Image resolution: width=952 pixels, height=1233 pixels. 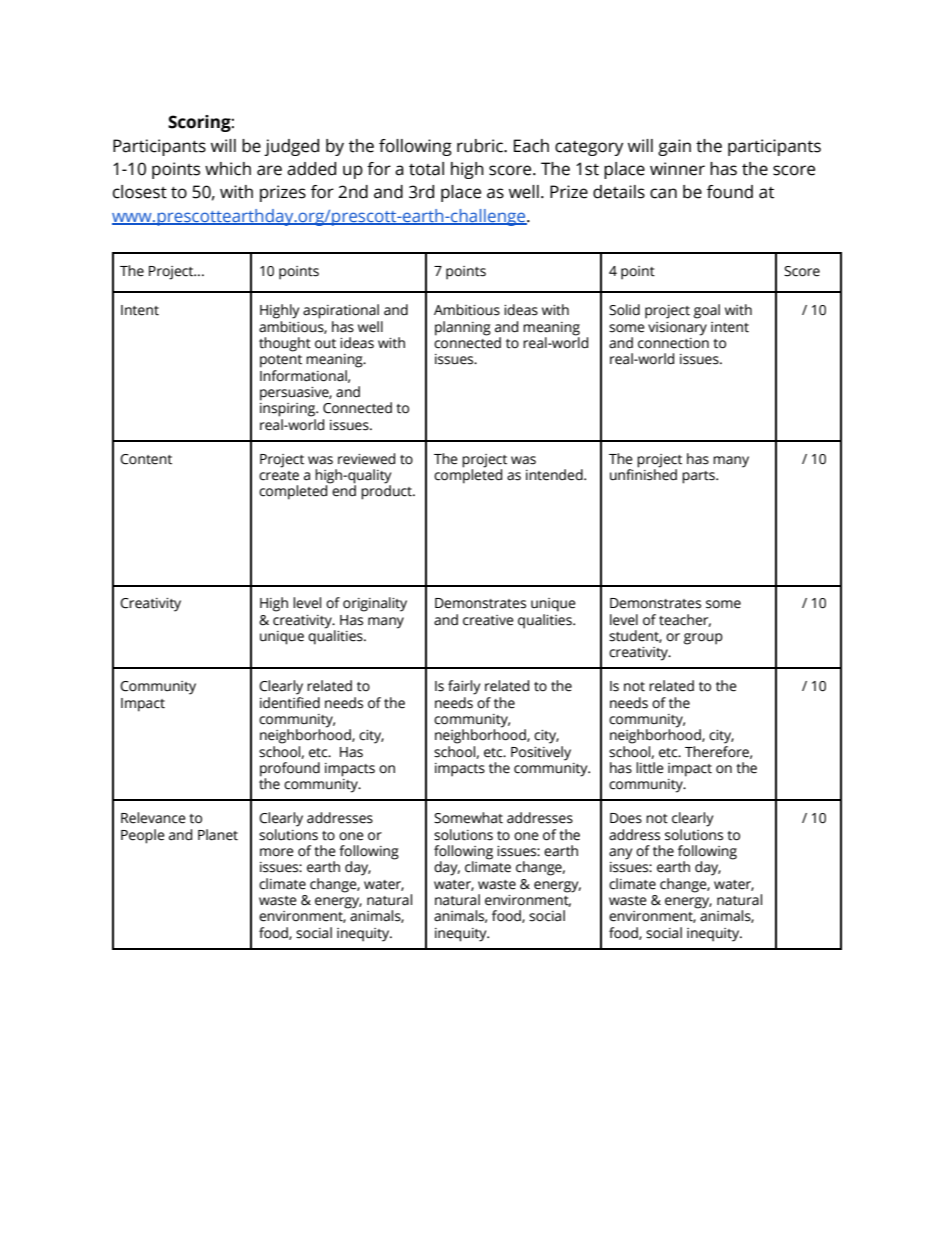 I want to click on more, so click(x=277, y=852).
